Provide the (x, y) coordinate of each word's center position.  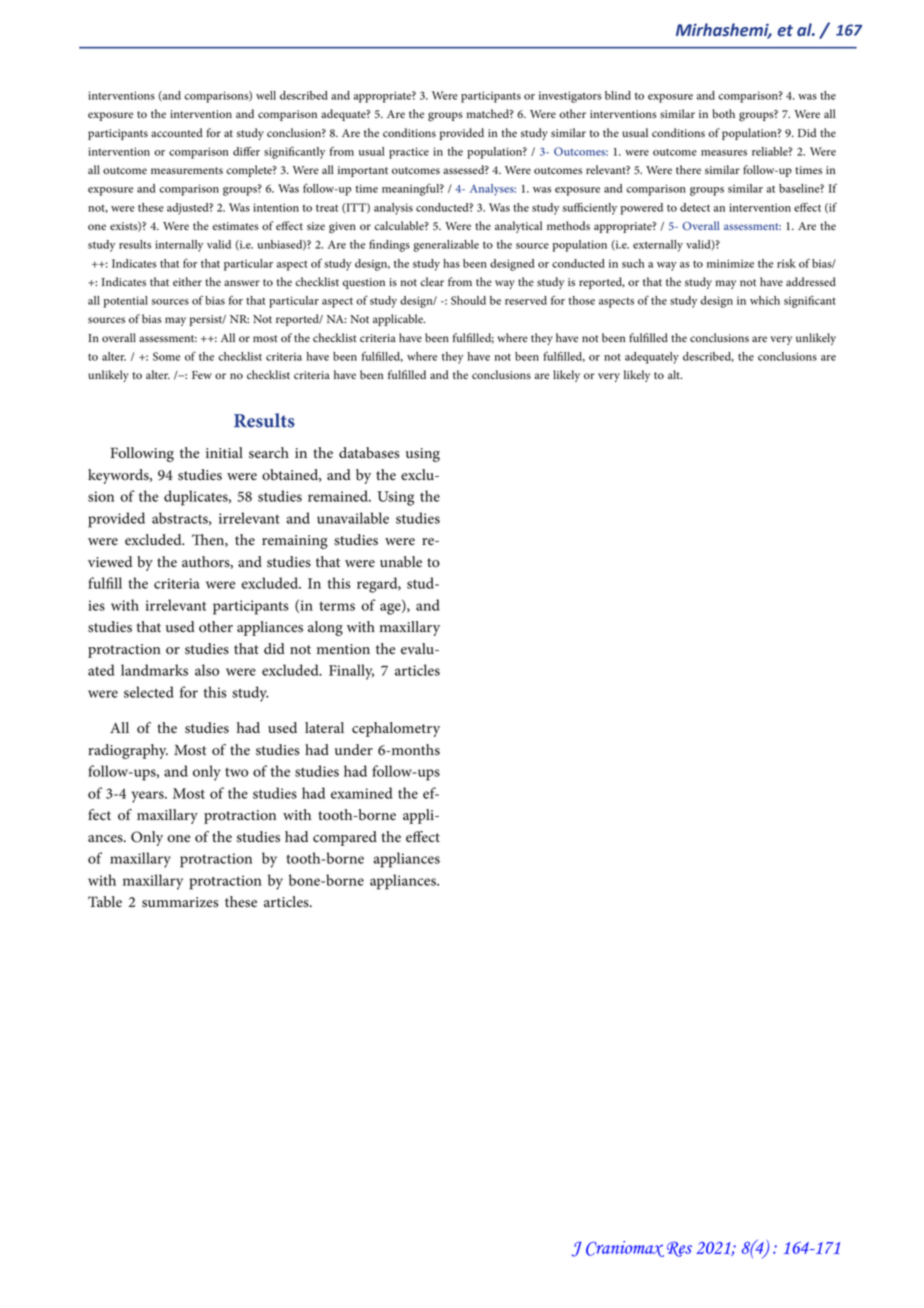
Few (202, 375)
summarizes (180, 902)
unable (401, 562)
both (723, 113)
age (391, 609)
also (207, 670)
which (765, 300)
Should (468, 300)
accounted (177, 132)
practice (409, 153)
